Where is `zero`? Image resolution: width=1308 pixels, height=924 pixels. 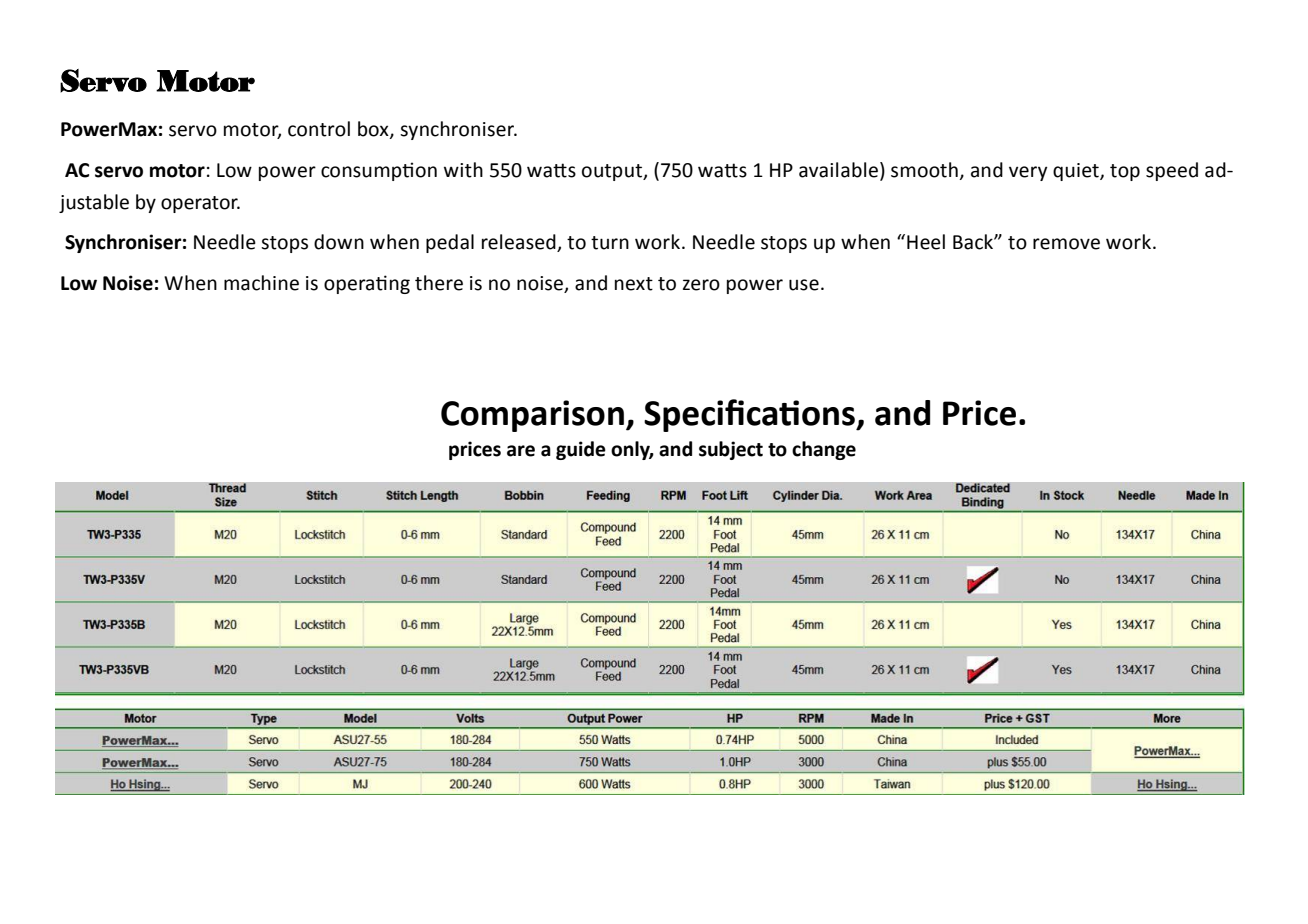
zero is located at coordinates (701, 285).
